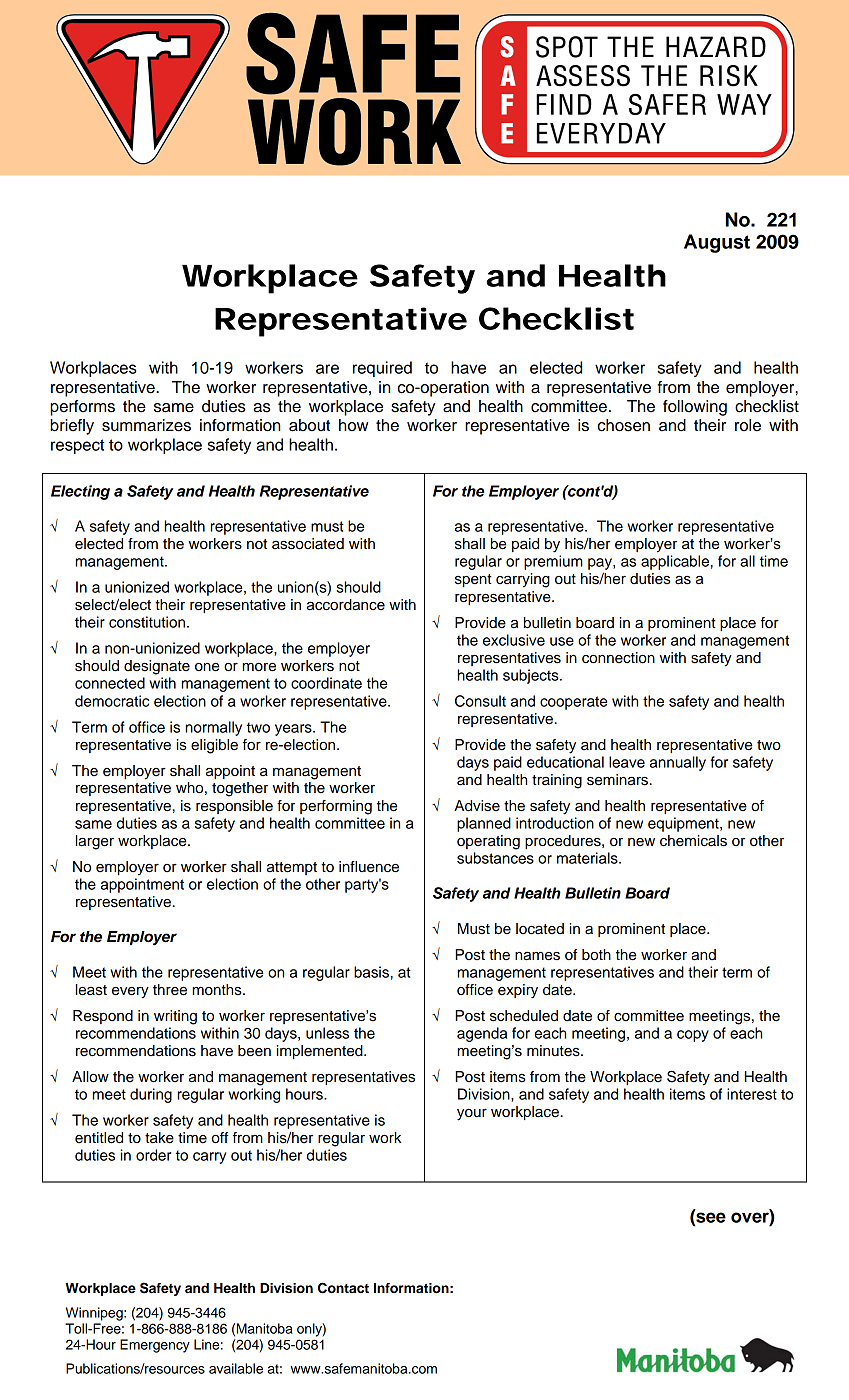 The height and width of the image is (1400, 849). I want to click on accordance, so click(346, 605).
